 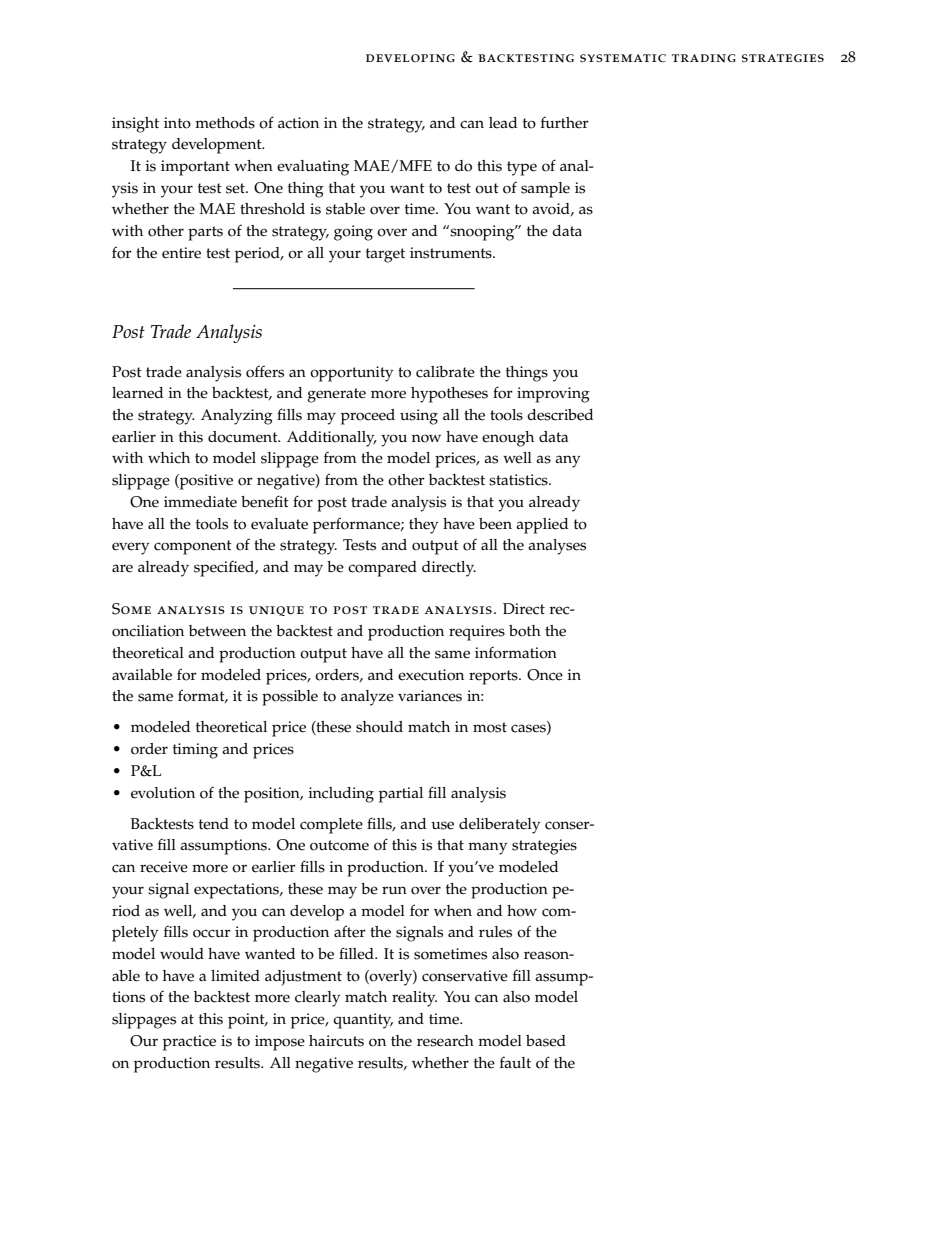 What do you see at coordinates (623, 58) in the document?
I see `systematic` at bounding box center [623, 58].
